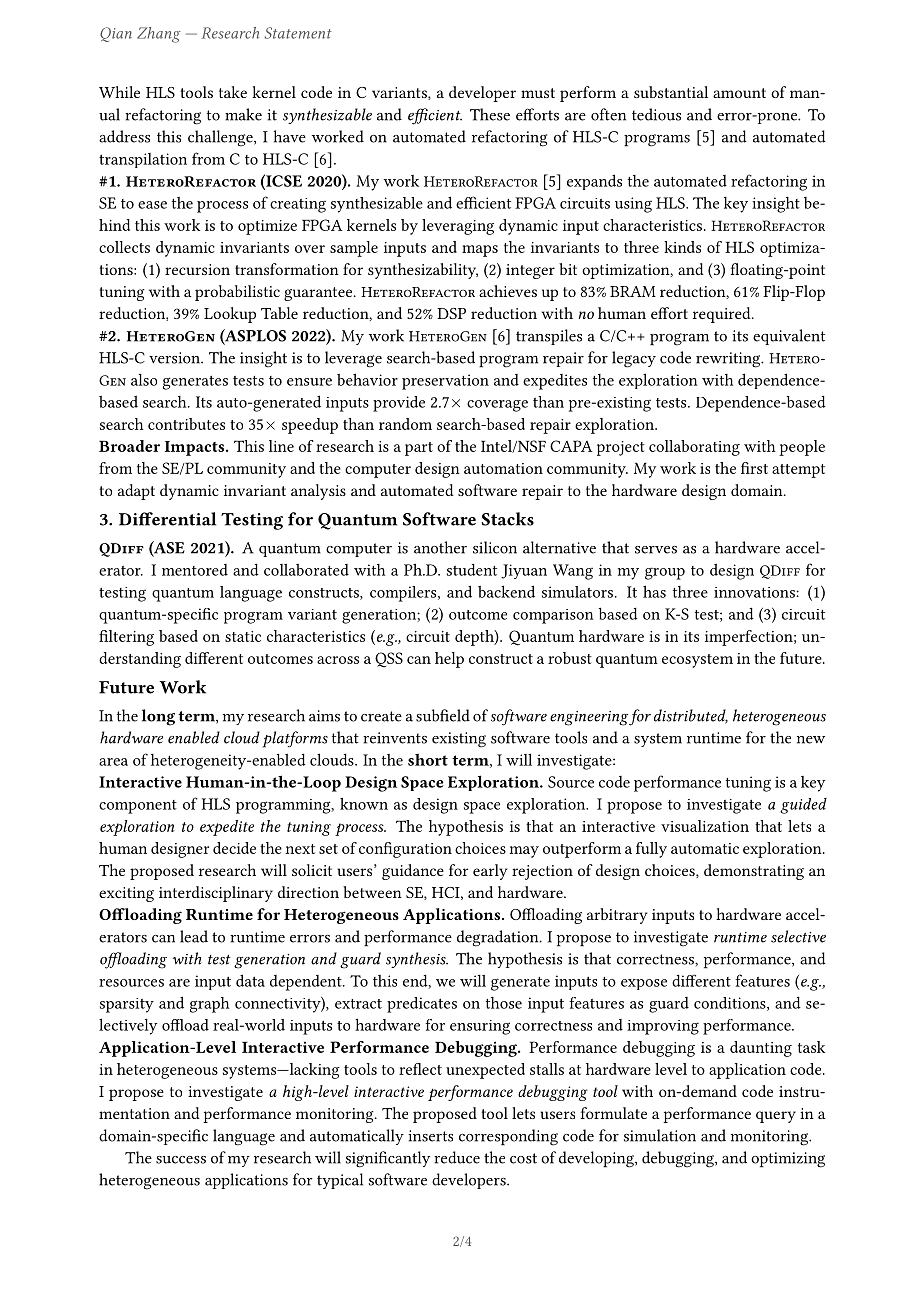 This document has height=1308, width=924. I want to click on query, so click(776, 1117).
